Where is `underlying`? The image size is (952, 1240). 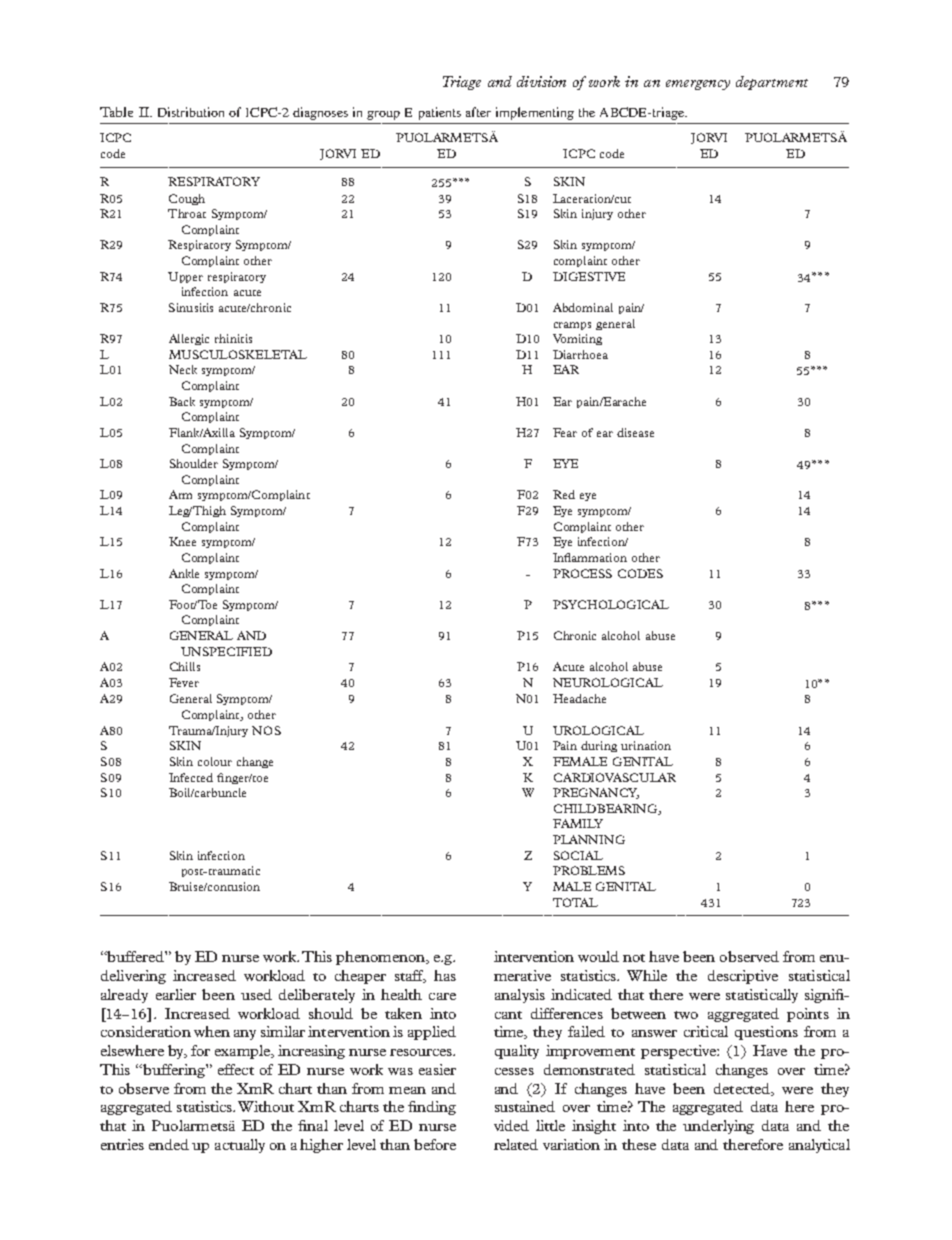
underlying is located at coordinates (718, 1127).
